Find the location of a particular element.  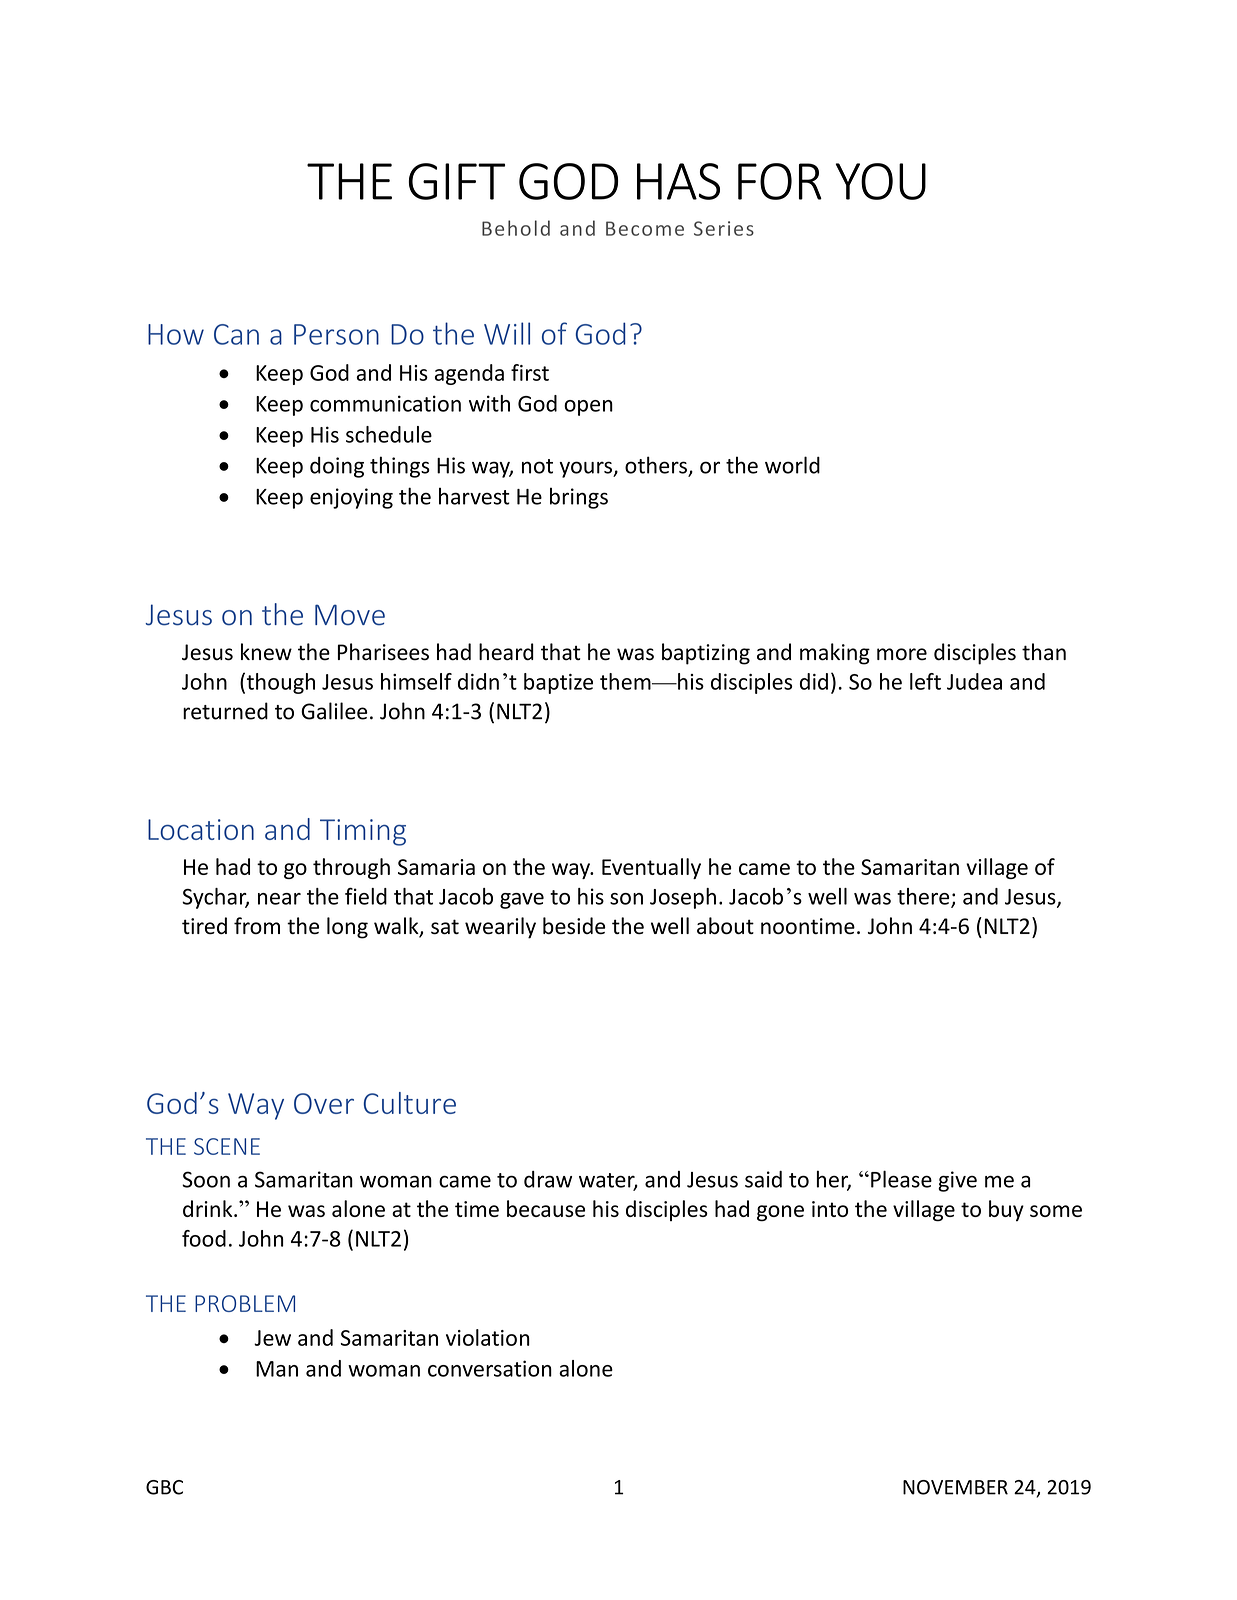

FOR is located at coordinates (780, 181).
